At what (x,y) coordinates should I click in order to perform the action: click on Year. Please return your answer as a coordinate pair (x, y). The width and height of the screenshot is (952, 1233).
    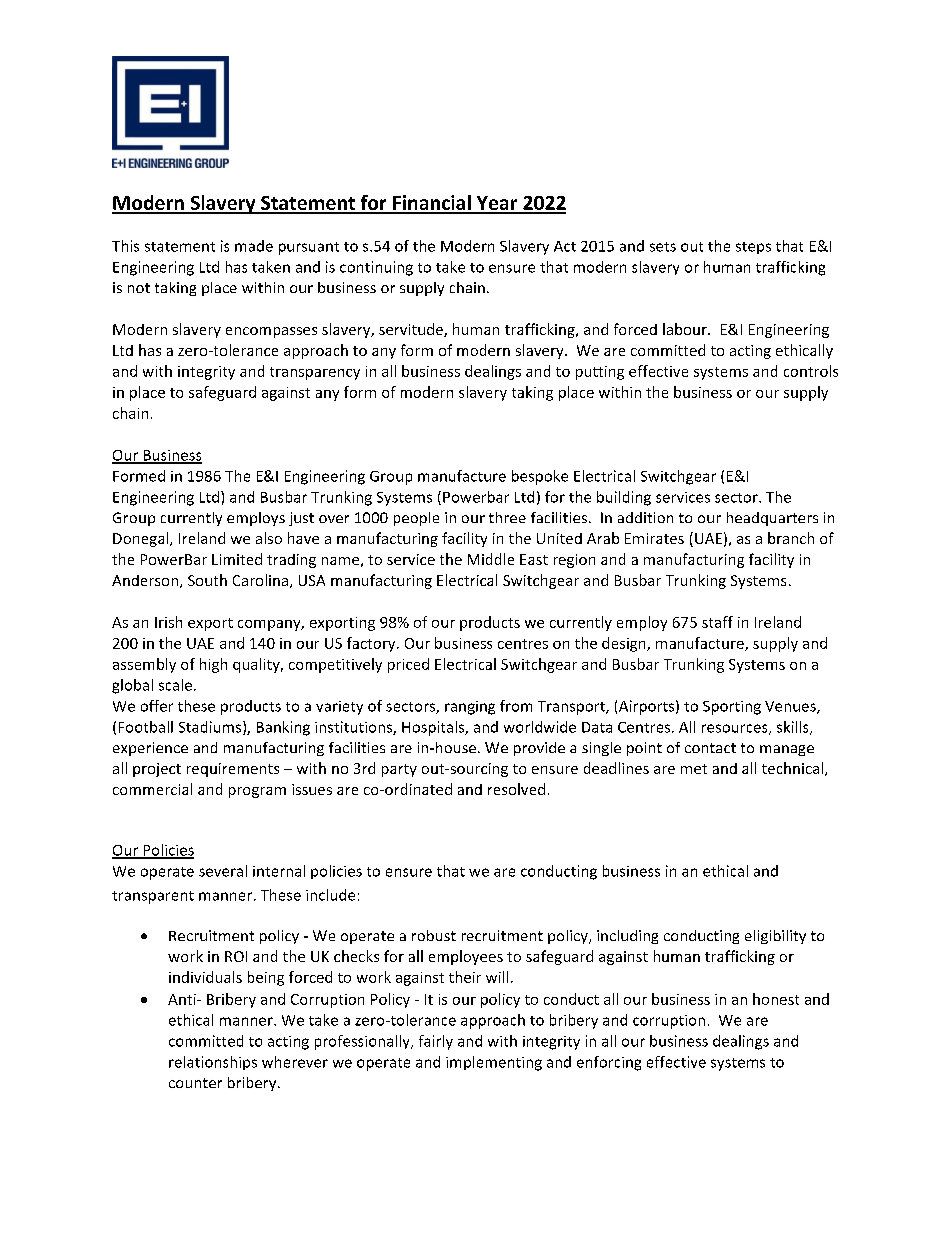
    Looking at the image, I should click on (497, 204).
